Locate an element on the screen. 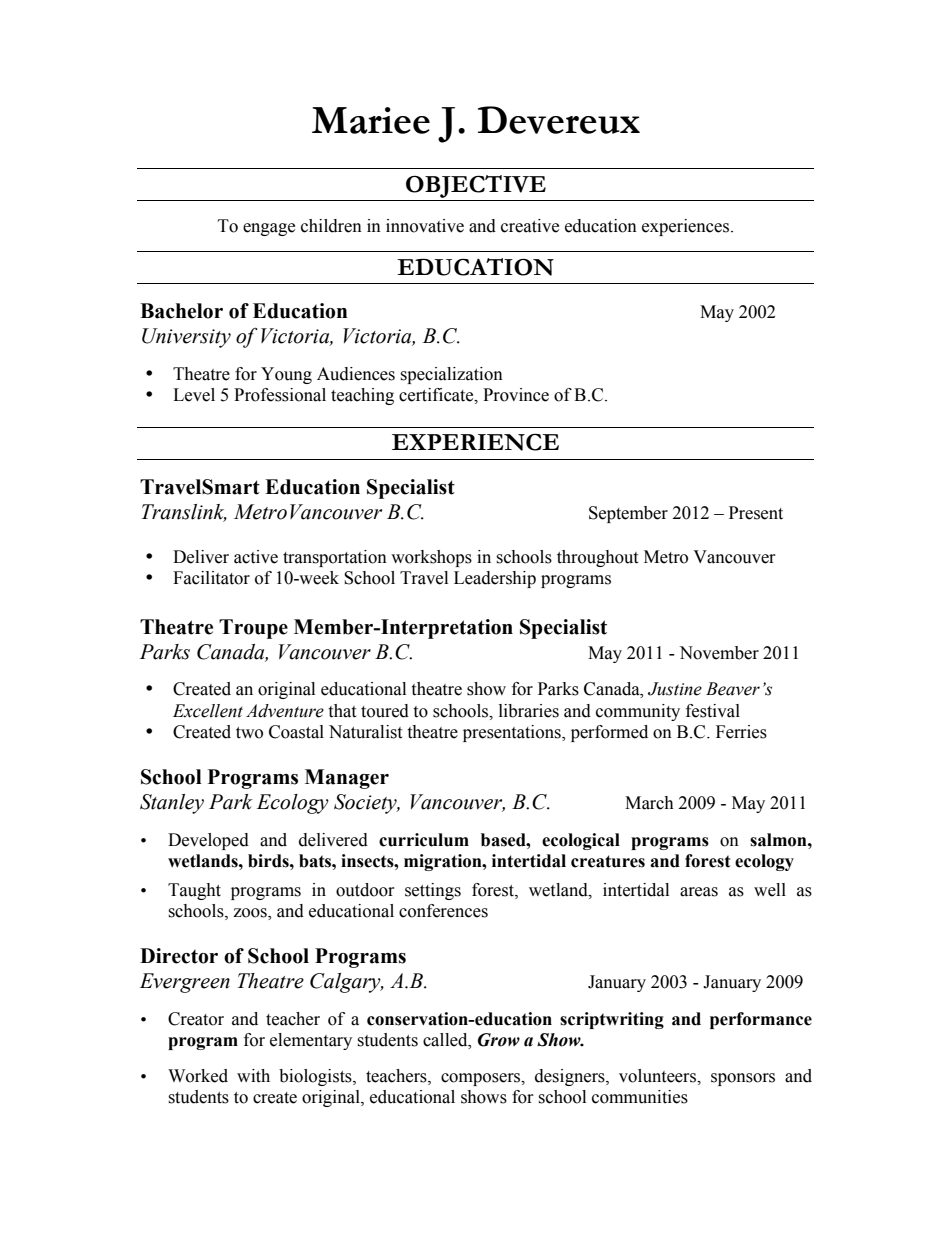 The image size is (952, 1233). Troupe is located at coordinates (253, 629).
